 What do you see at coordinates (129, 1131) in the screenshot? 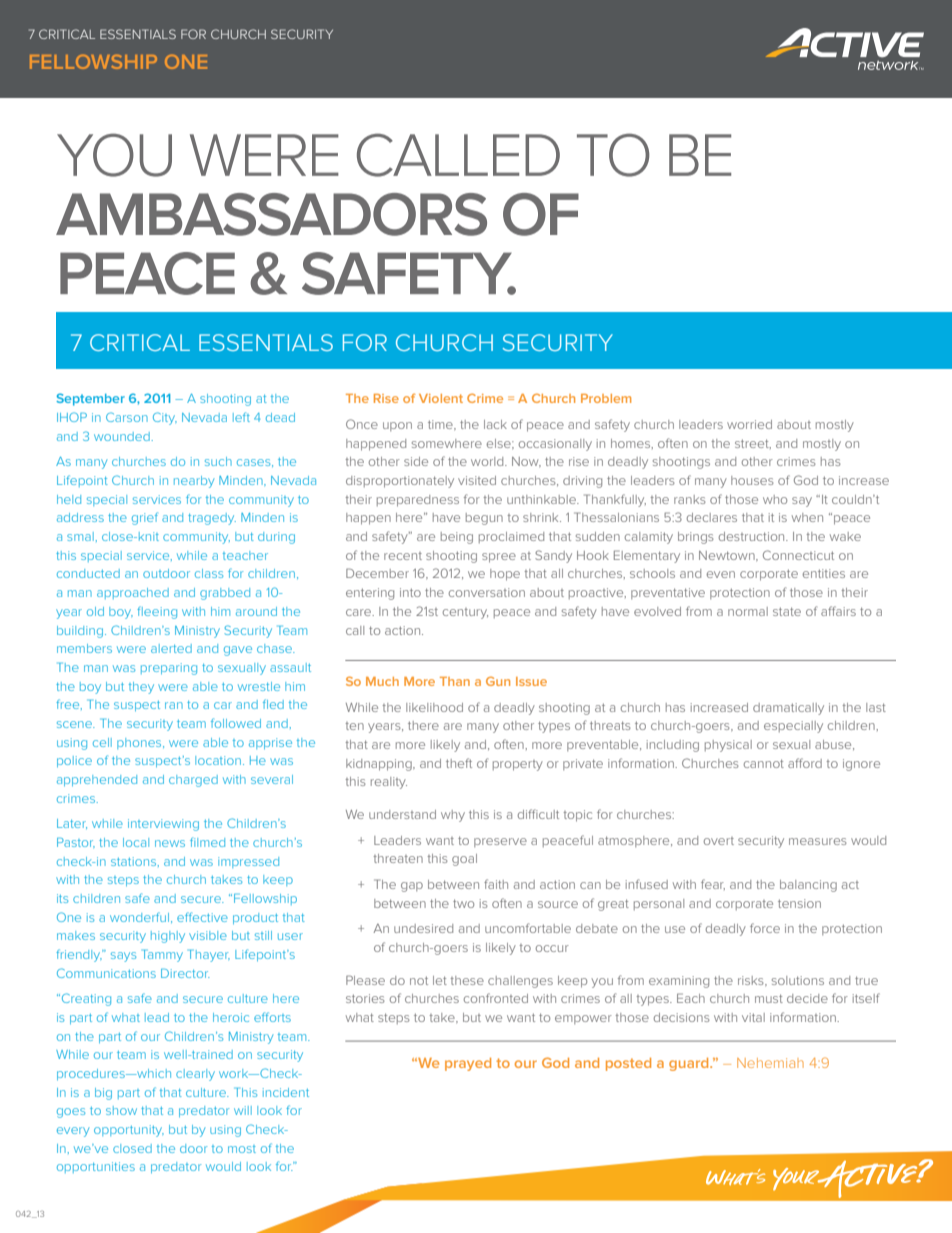
I see `opportunity` at bounding box center [129, 1131].
